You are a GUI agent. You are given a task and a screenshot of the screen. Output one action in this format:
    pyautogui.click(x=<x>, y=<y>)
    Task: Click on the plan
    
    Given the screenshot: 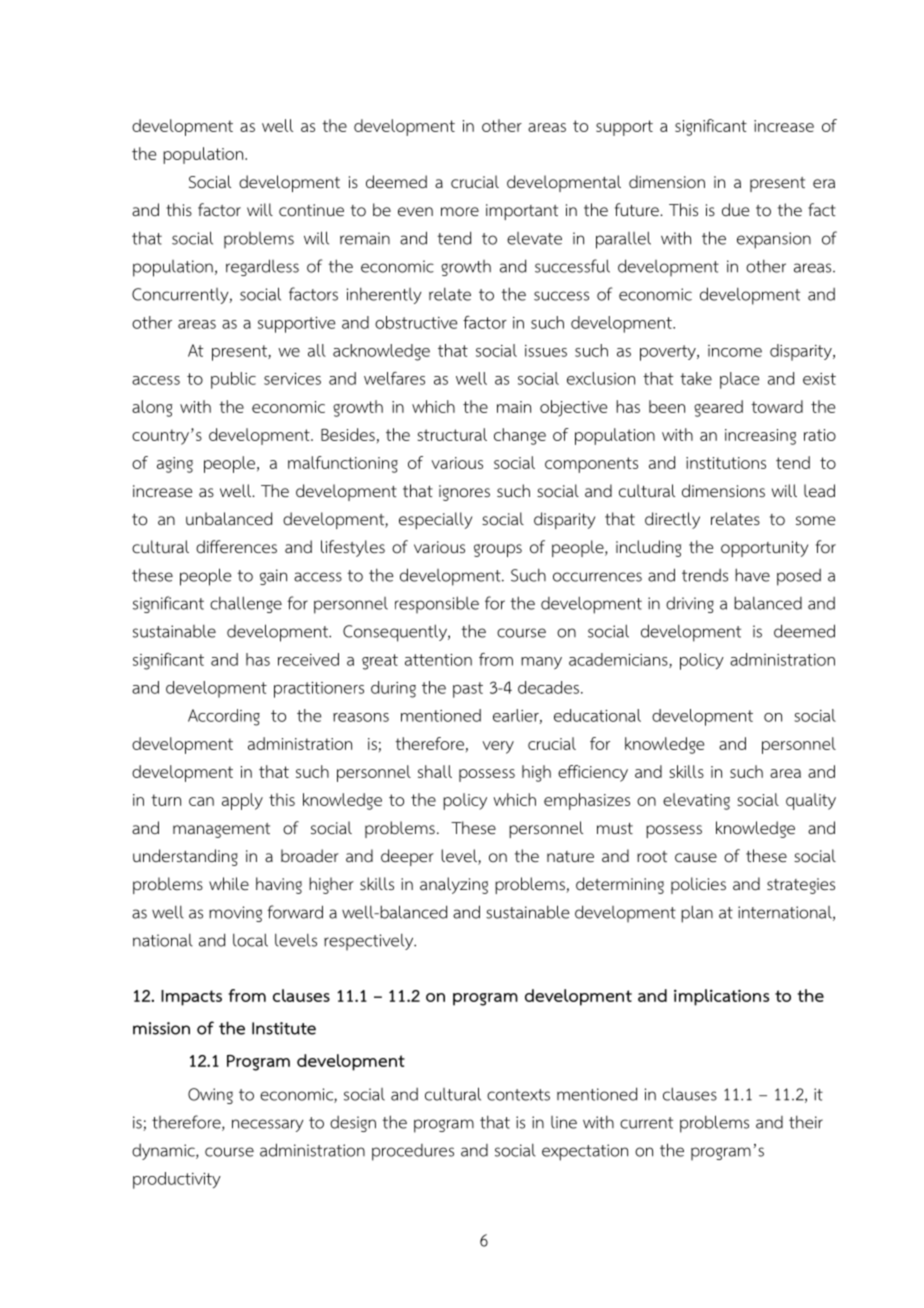 What is the action you would take?
    pyautogui.click(x=697, y=914)
